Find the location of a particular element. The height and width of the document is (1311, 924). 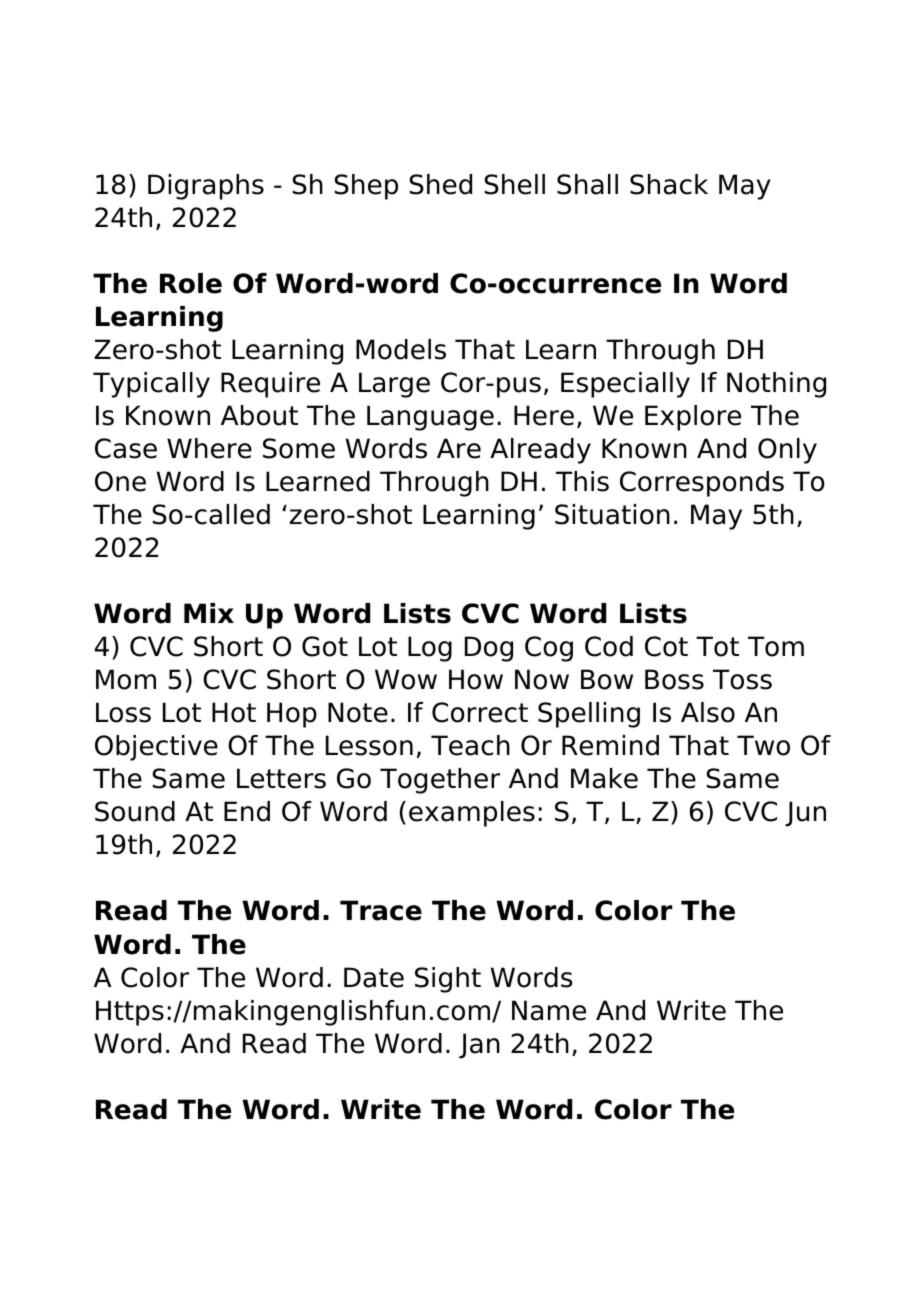

Dog is located at coordinates (489, 649).
